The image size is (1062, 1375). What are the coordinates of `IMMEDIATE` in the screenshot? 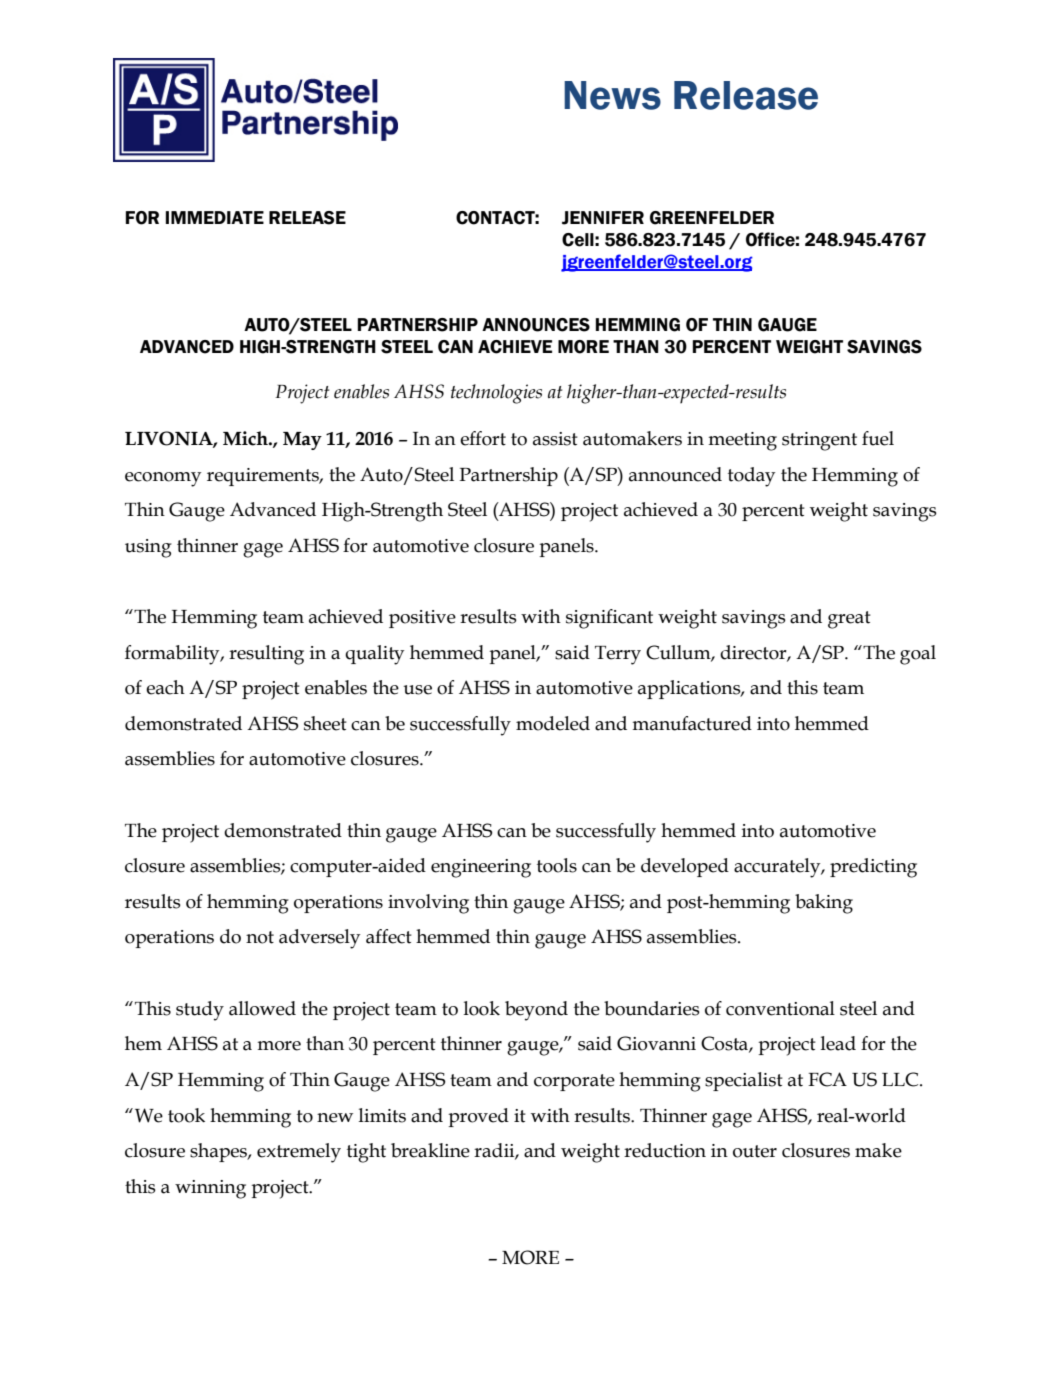 It's located at (215, 217).
